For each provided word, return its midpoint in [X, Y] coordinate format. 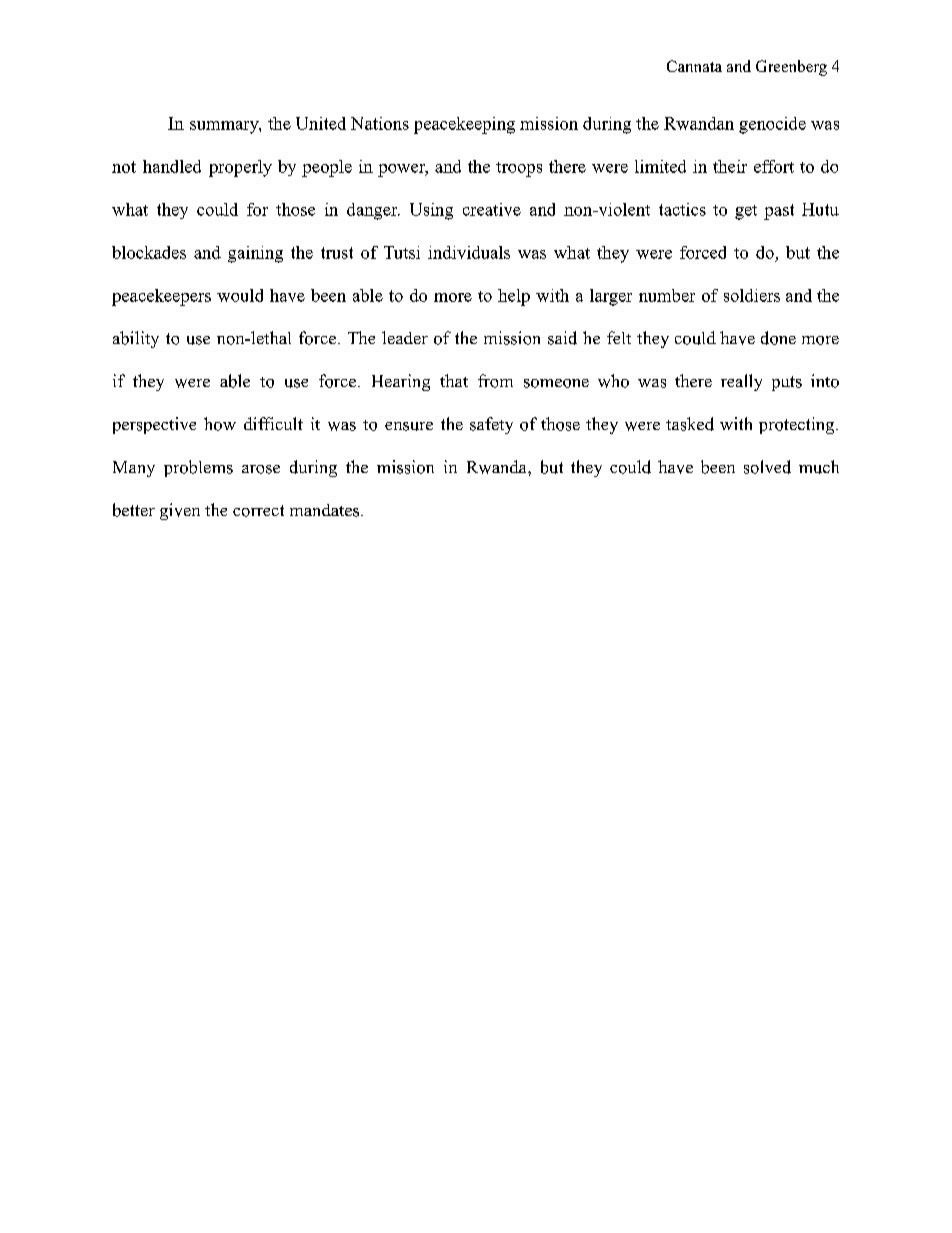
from [495, 381]
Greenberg [791, 68]
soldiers [752, 295]
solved [767, 467]
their [730, 166]
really [741, 382]
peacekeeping [464, 125]
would [240, 295]
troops [519, 169]
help [514, 297]
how [220, 424]
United [321, 123]
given [180, 511]
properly [240, 168]
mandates [324, 510]
